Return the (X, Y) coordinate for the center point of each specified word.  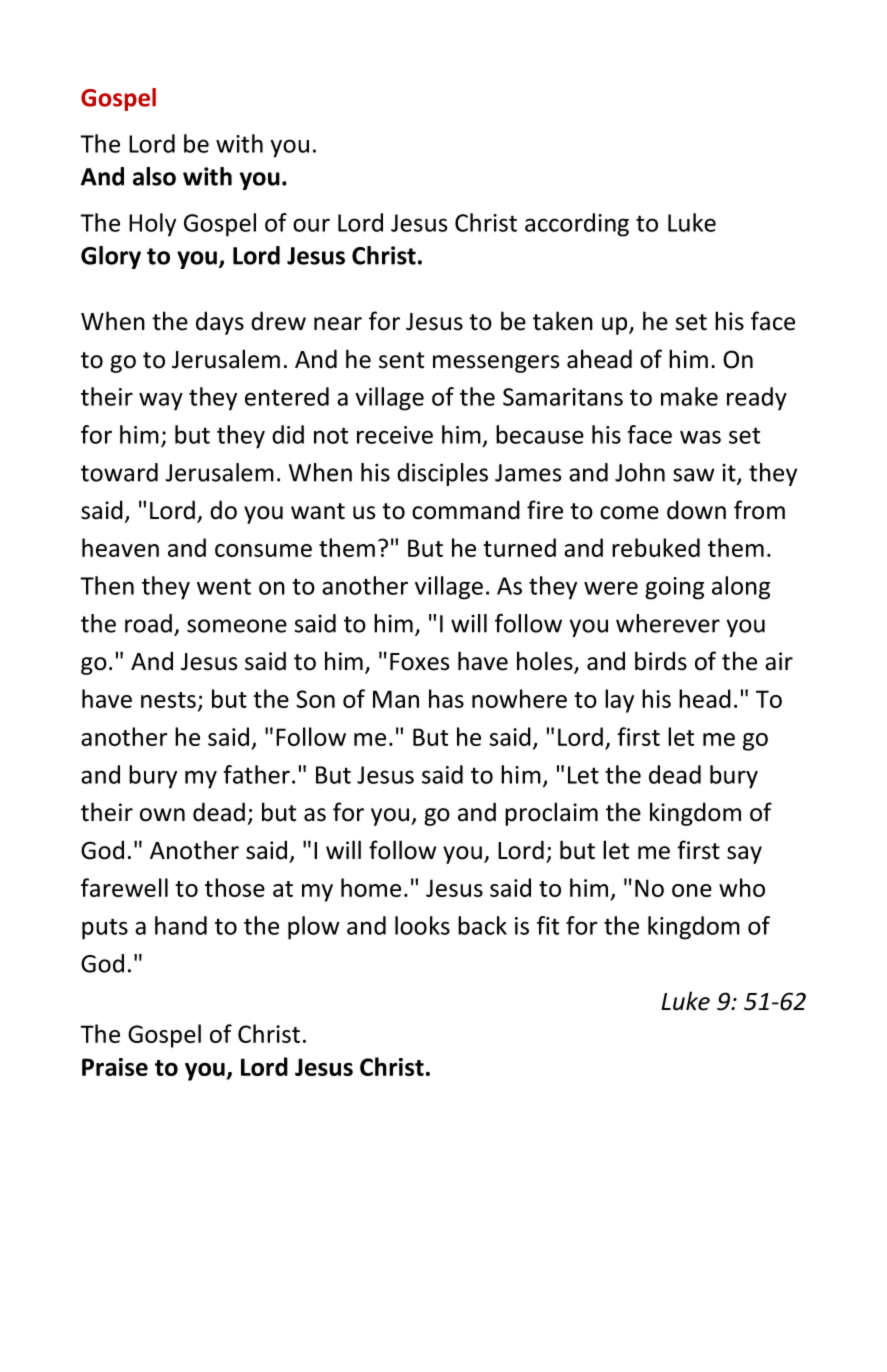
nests (168, 700)
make (689, 396)
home (371, 887)
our (311, 225)
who (742, 887)
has (446, 698)
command (466, 510)
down (696, 510)
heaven (120, 547)
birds (661, 661)
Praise (115, 1067)
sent (401, 360)
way (161, 401)
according (577, 225)
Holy (152, 225)
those (235, 887)
